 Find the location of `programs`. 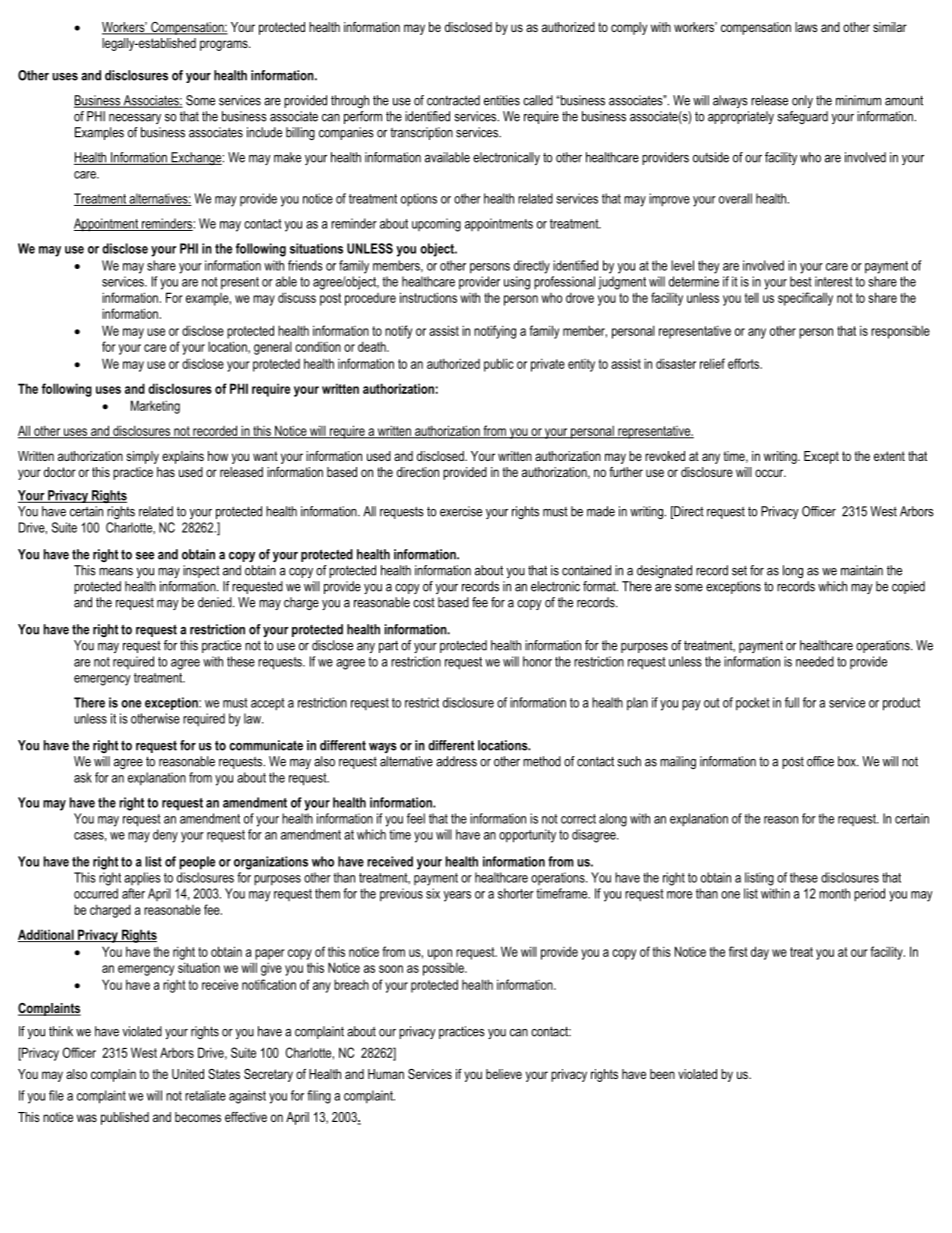

programs is located at coordinates (225, 45).
